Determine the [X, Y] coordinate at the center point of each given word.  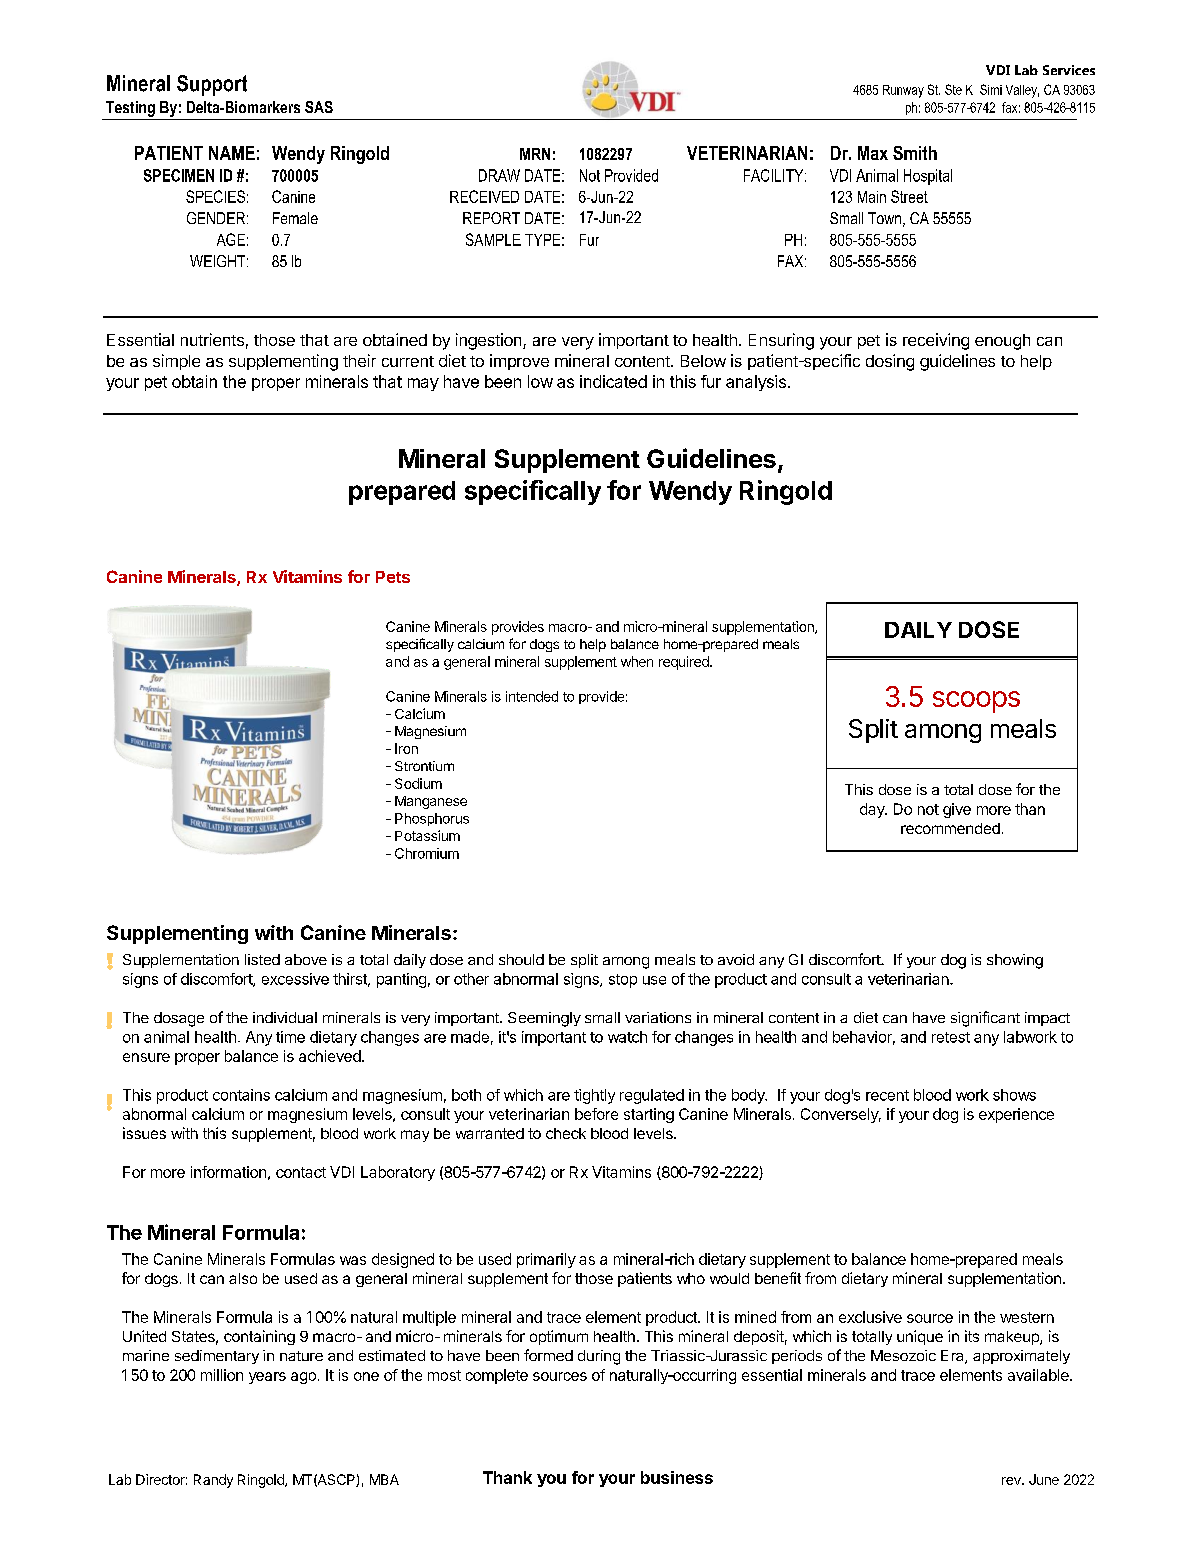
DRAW [499, 175]
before [596, 1114]
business [677, 1477]
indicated [613, 381]
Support [212, 85]
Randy [213, 1481]
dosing [890, 362]
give [957, 810]
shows [1014, 1095]
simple [176, 362]
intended [532, 696]
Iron [406, 748]
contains [241, 1095]
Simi [991, 89]
